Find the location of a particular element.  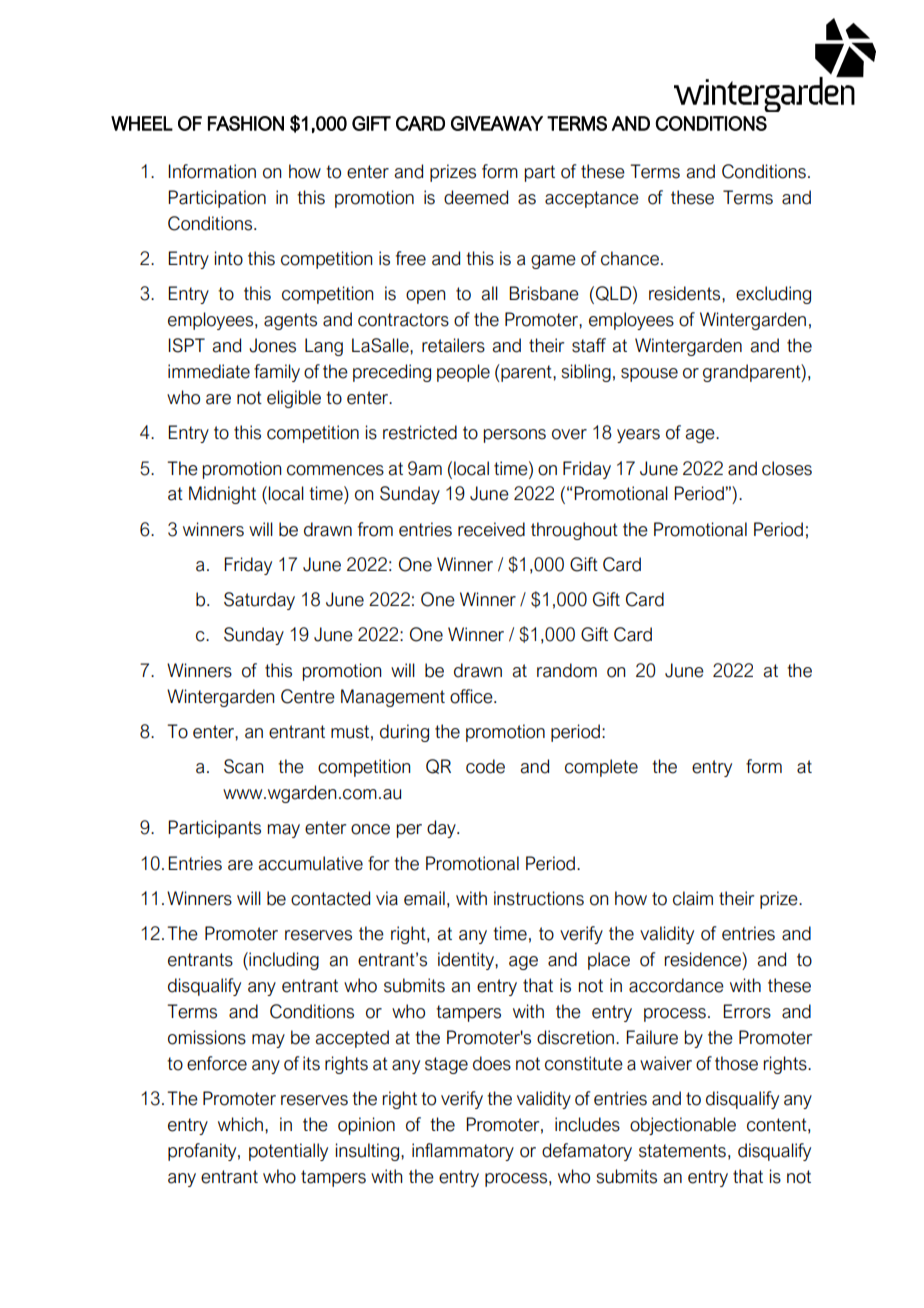

random is located at coordinates (567, 670).
